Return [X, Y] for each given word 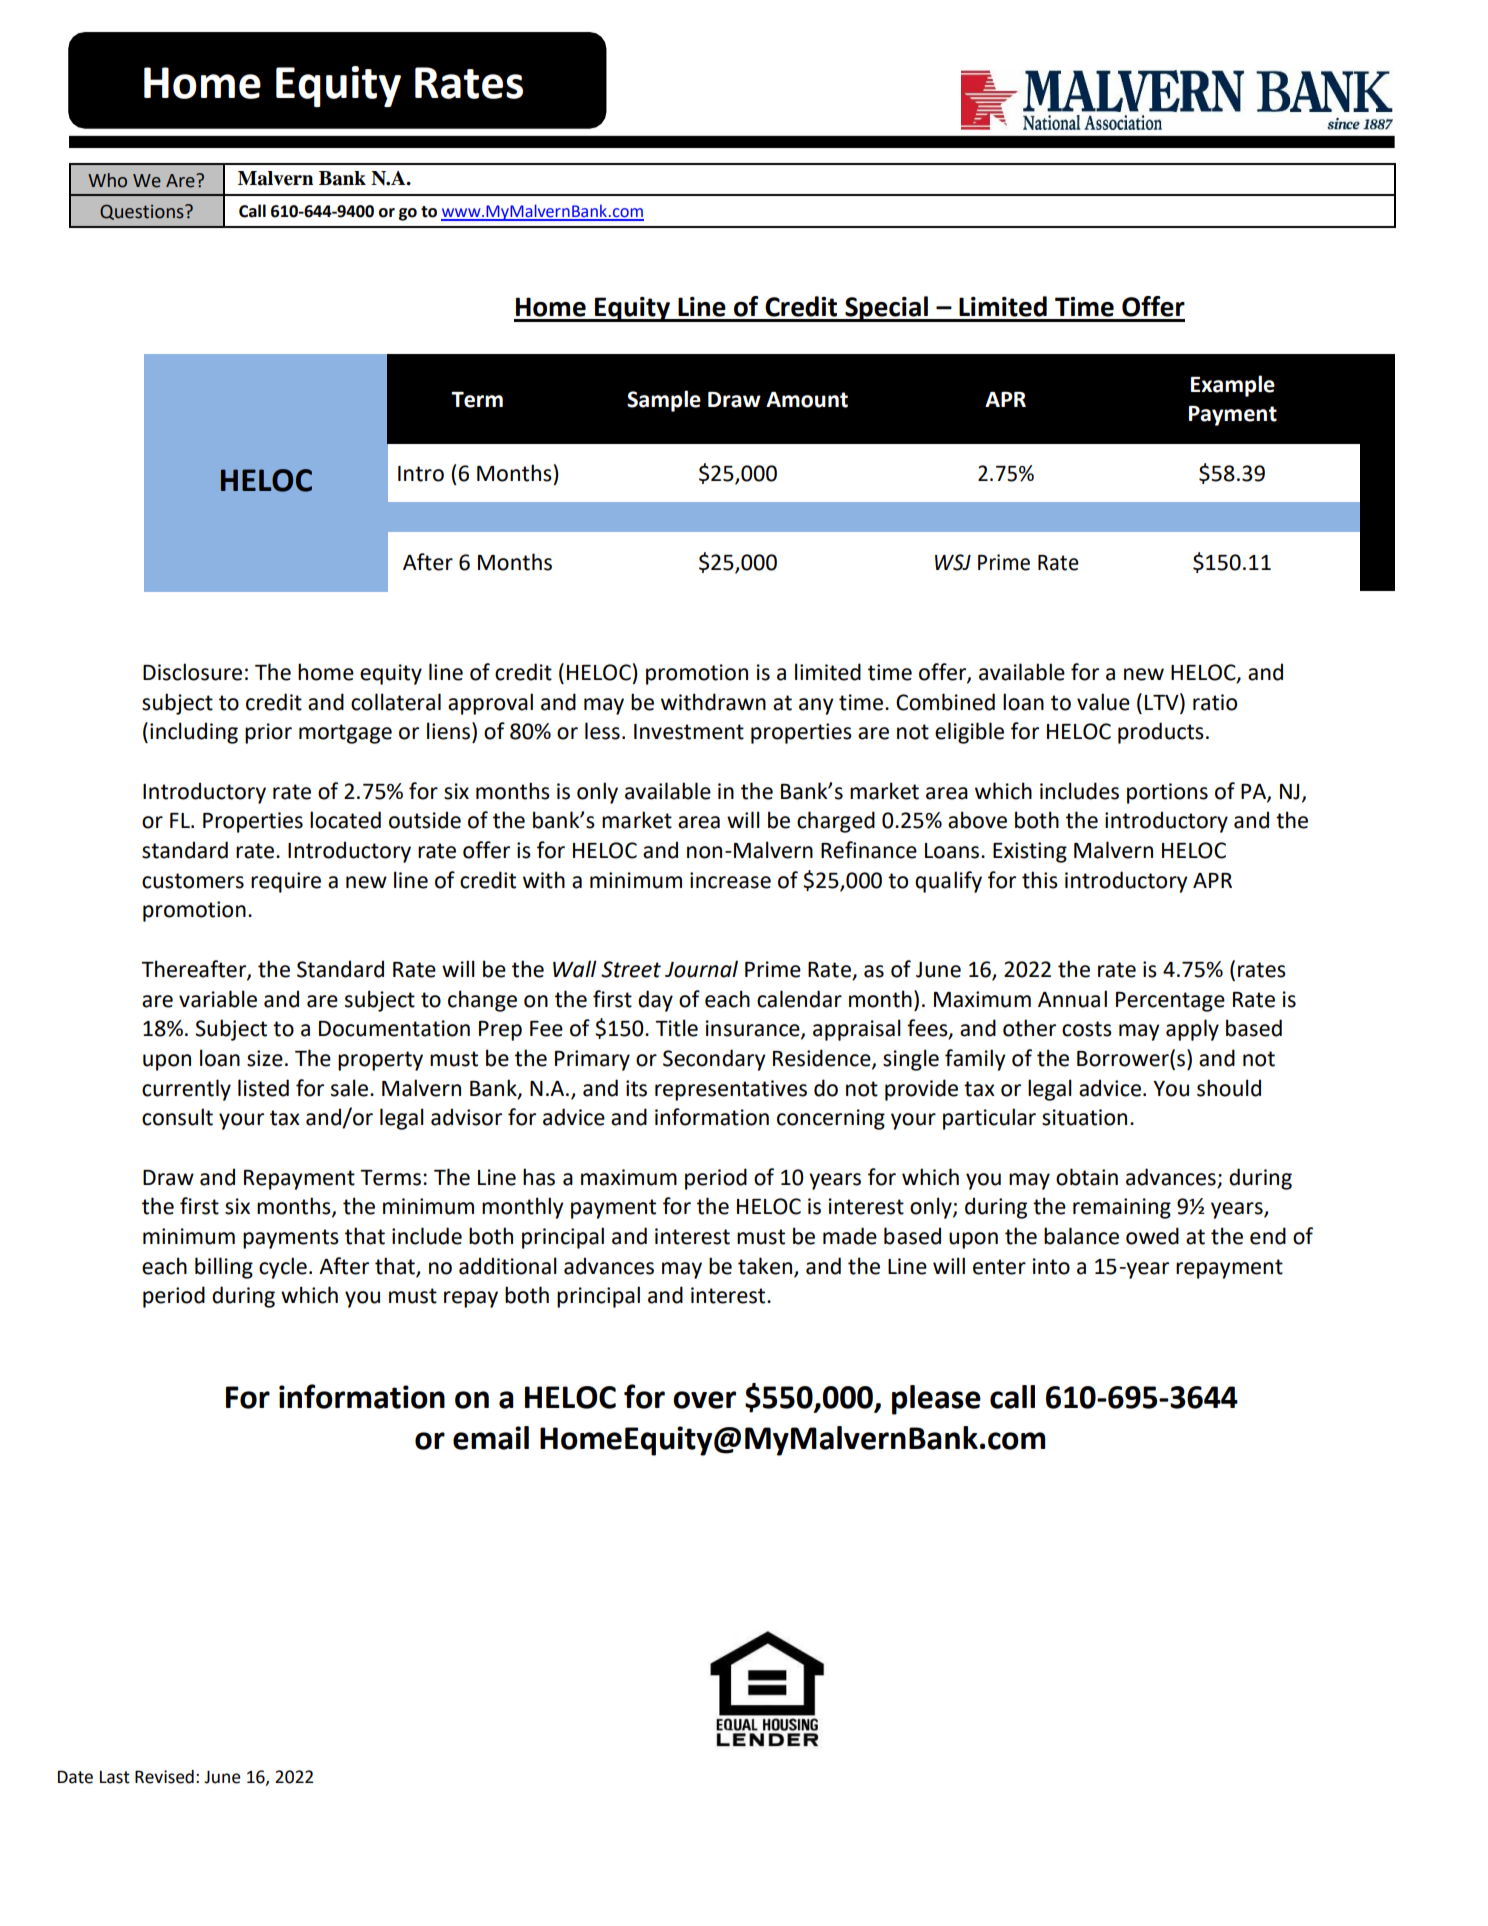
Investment [689, 732]
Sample [664, 401]
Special [886, 309]
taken [765, 1266]
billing [224, 1268]
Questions [143, 212]
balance [1081, 1236]
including [194, 733]
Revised [164, 1777]
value [1103, 702]
